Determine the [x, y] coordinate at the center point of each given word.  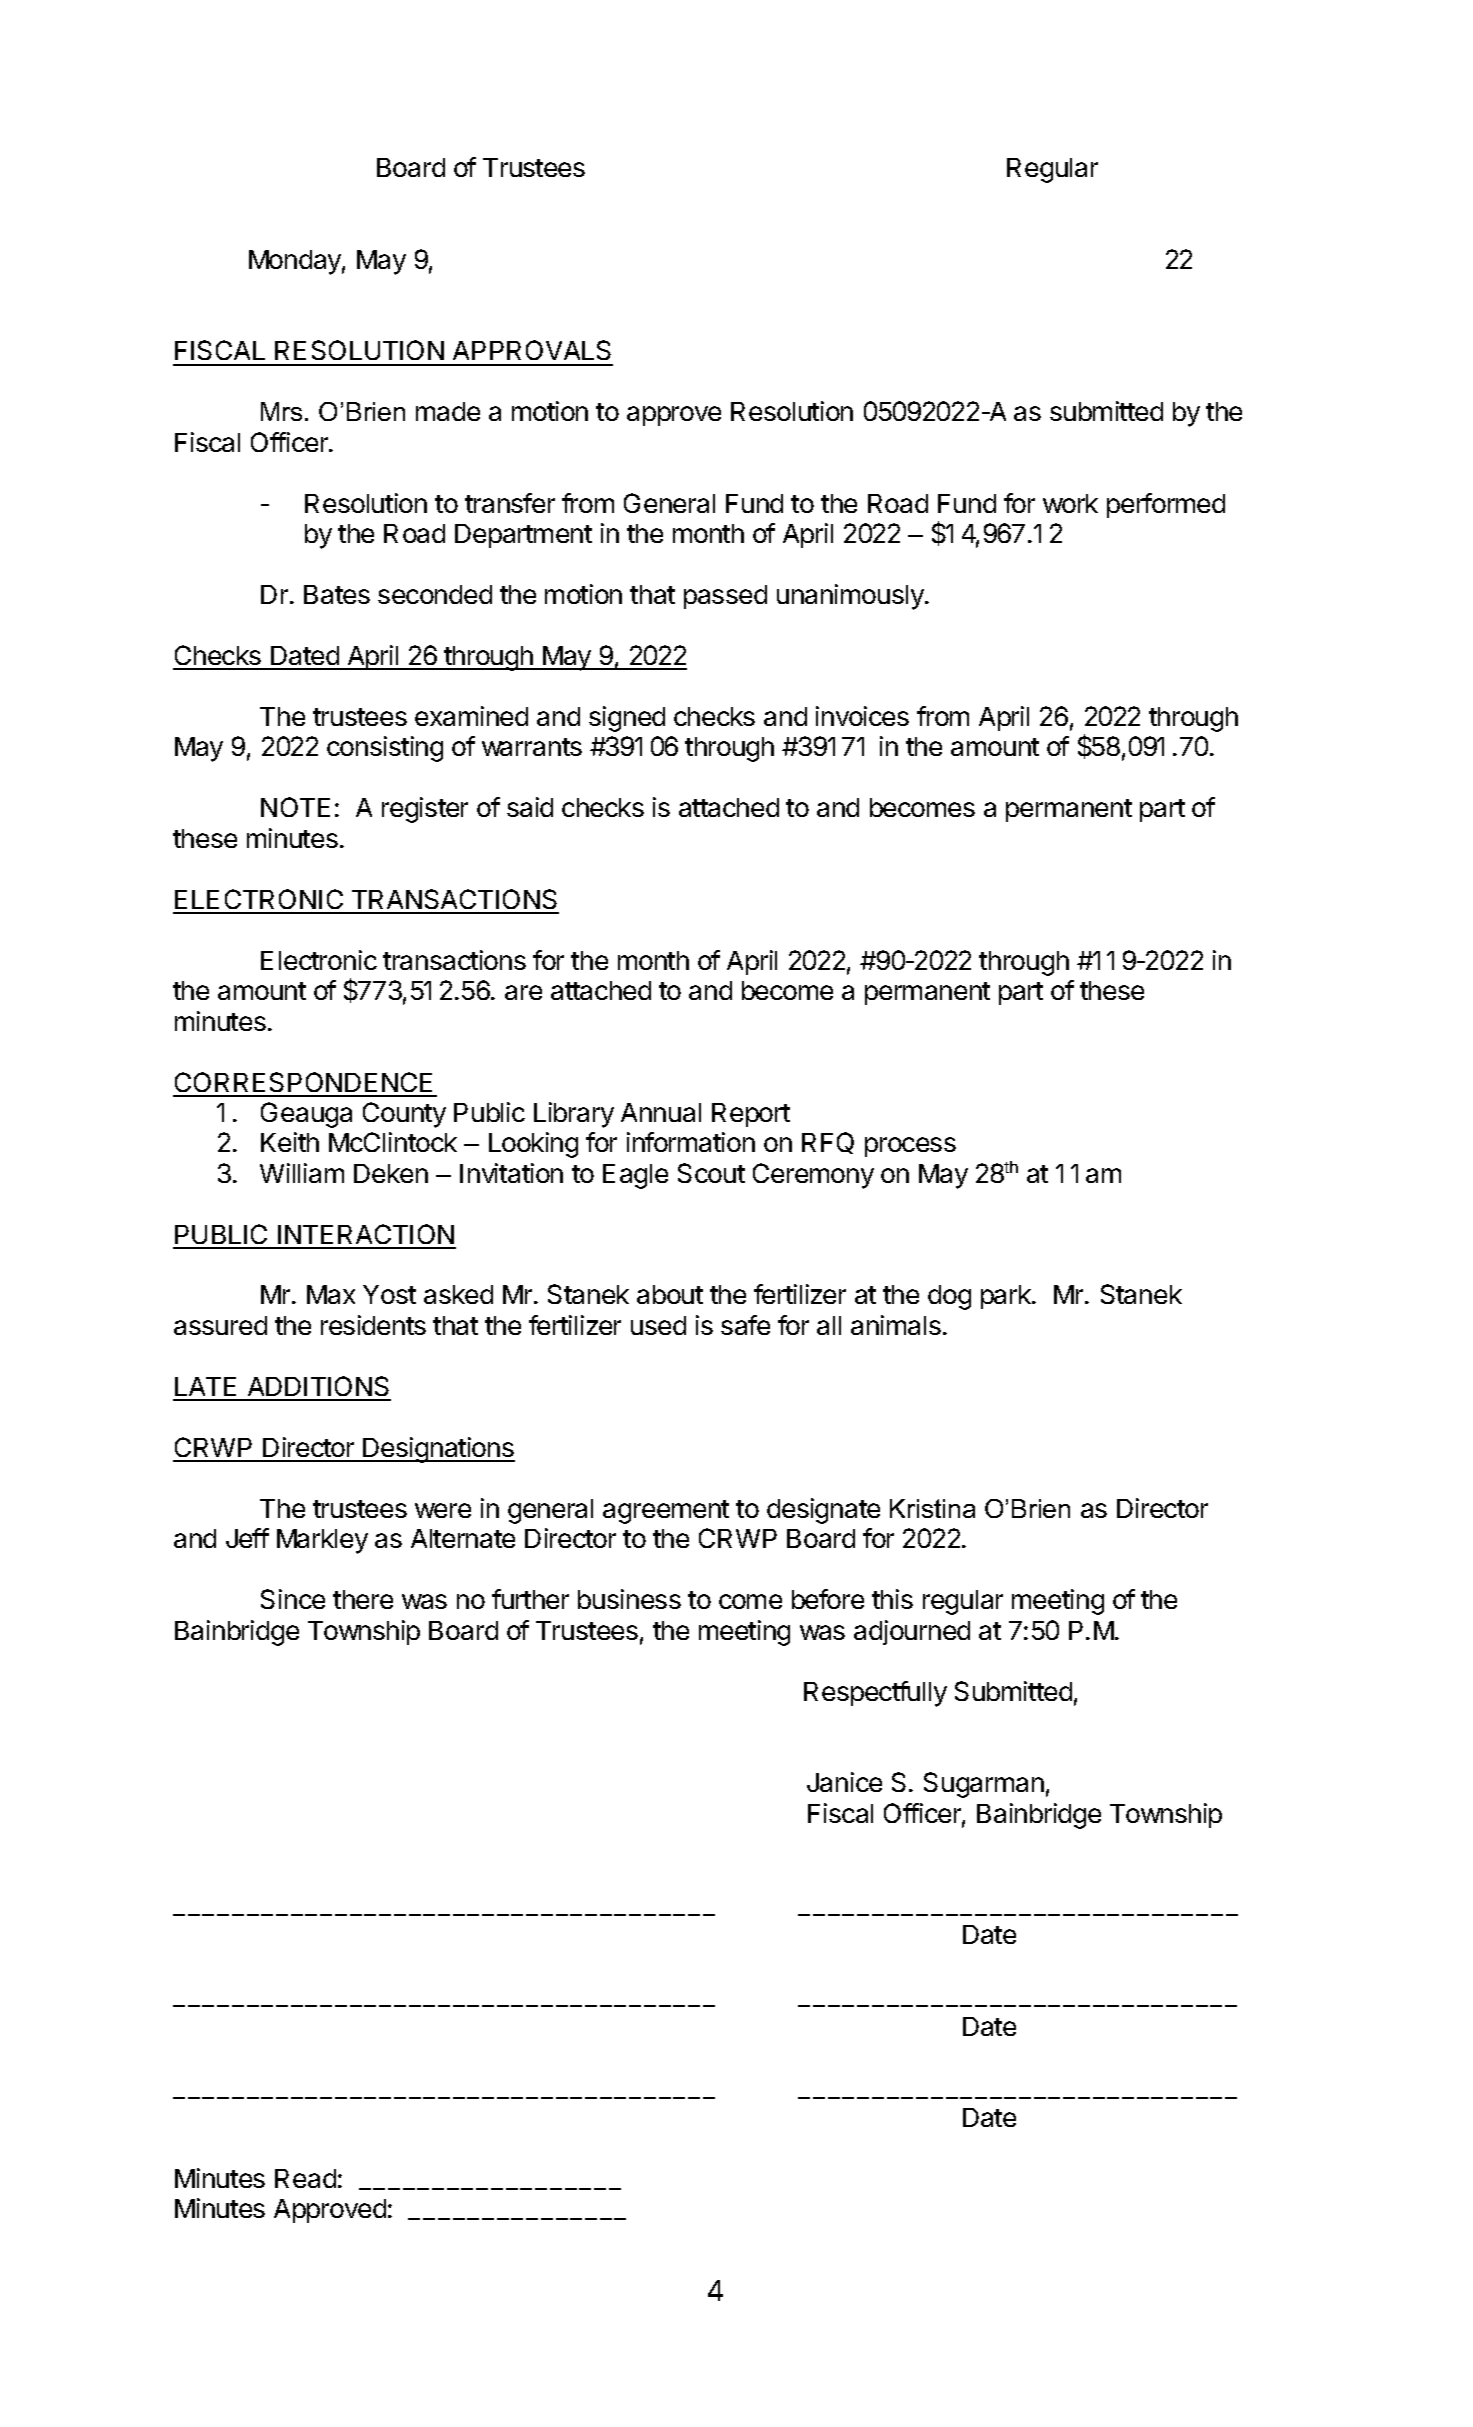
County [404, 1115]
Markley [322, 1541]
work [1070, 503]
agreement [666, 1512]
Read [305, 2178]
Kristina [932, 1508]
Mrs [281, 411]
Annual [661, 1112]
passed [725, 597]
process [910, 1147]
